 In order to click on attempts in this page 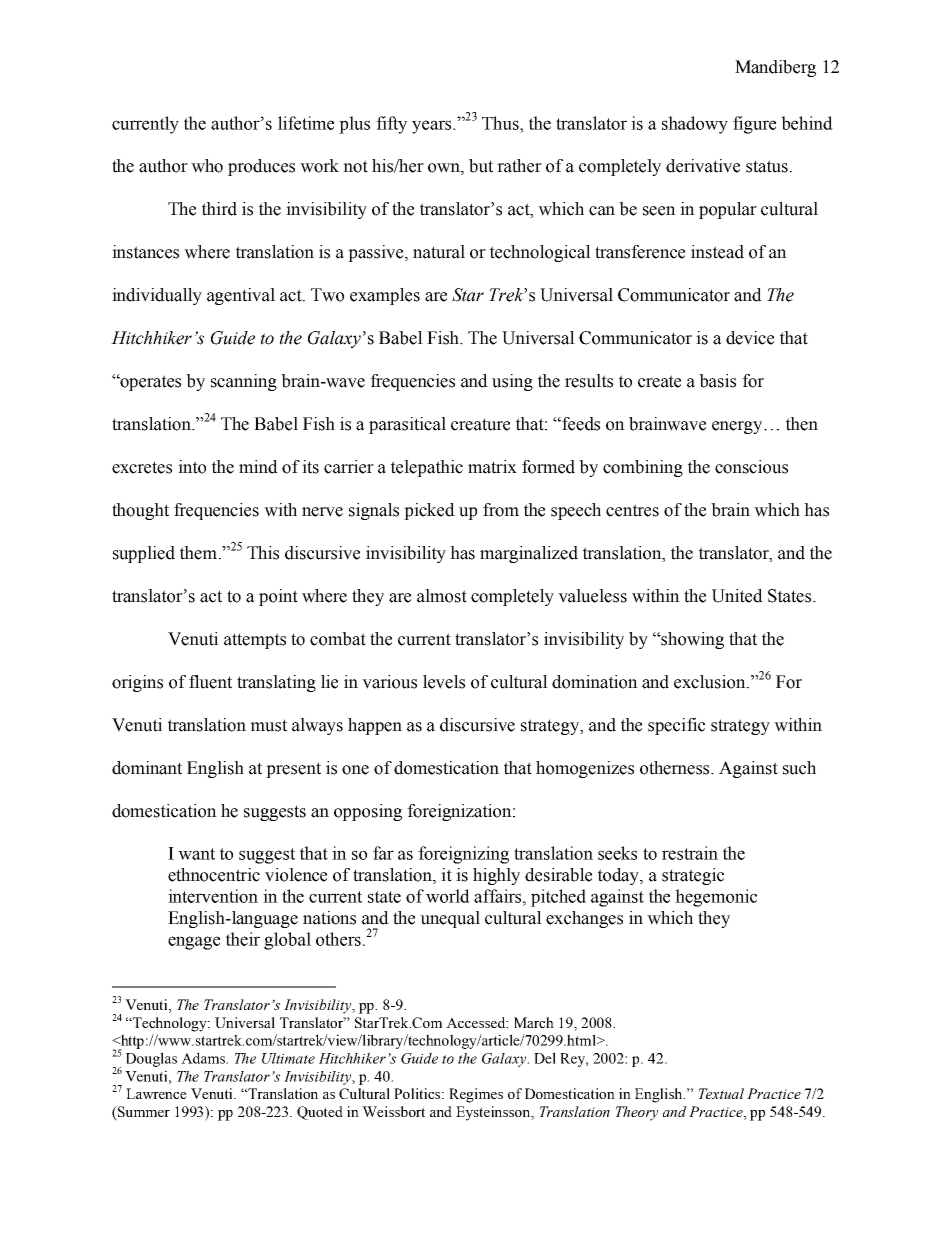, I will do `click(255, 641)`.
